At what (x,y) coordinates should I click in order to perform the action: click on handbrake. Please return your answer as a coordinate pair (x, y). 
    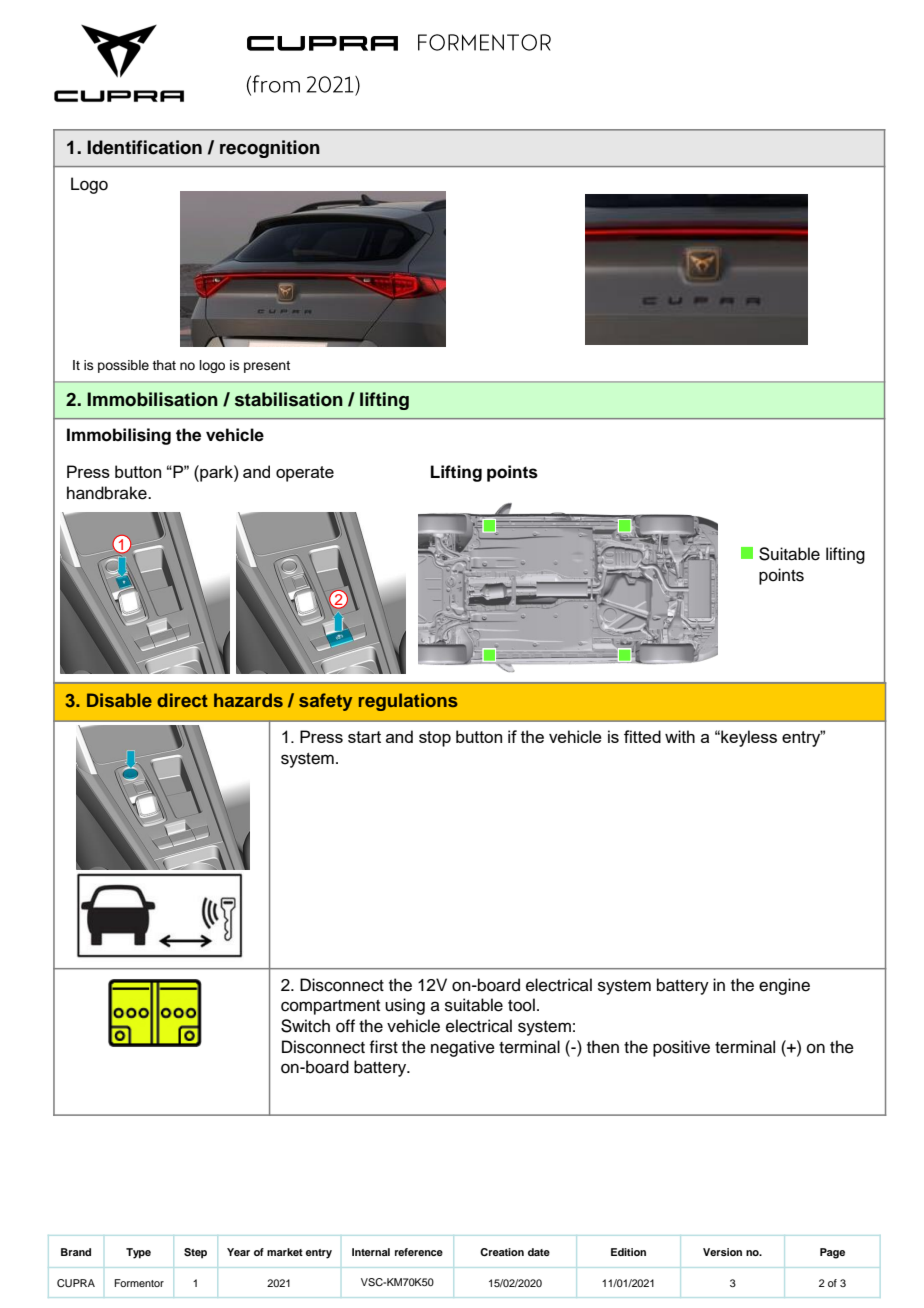
    Looking at the image, I should click on (108, 493).
